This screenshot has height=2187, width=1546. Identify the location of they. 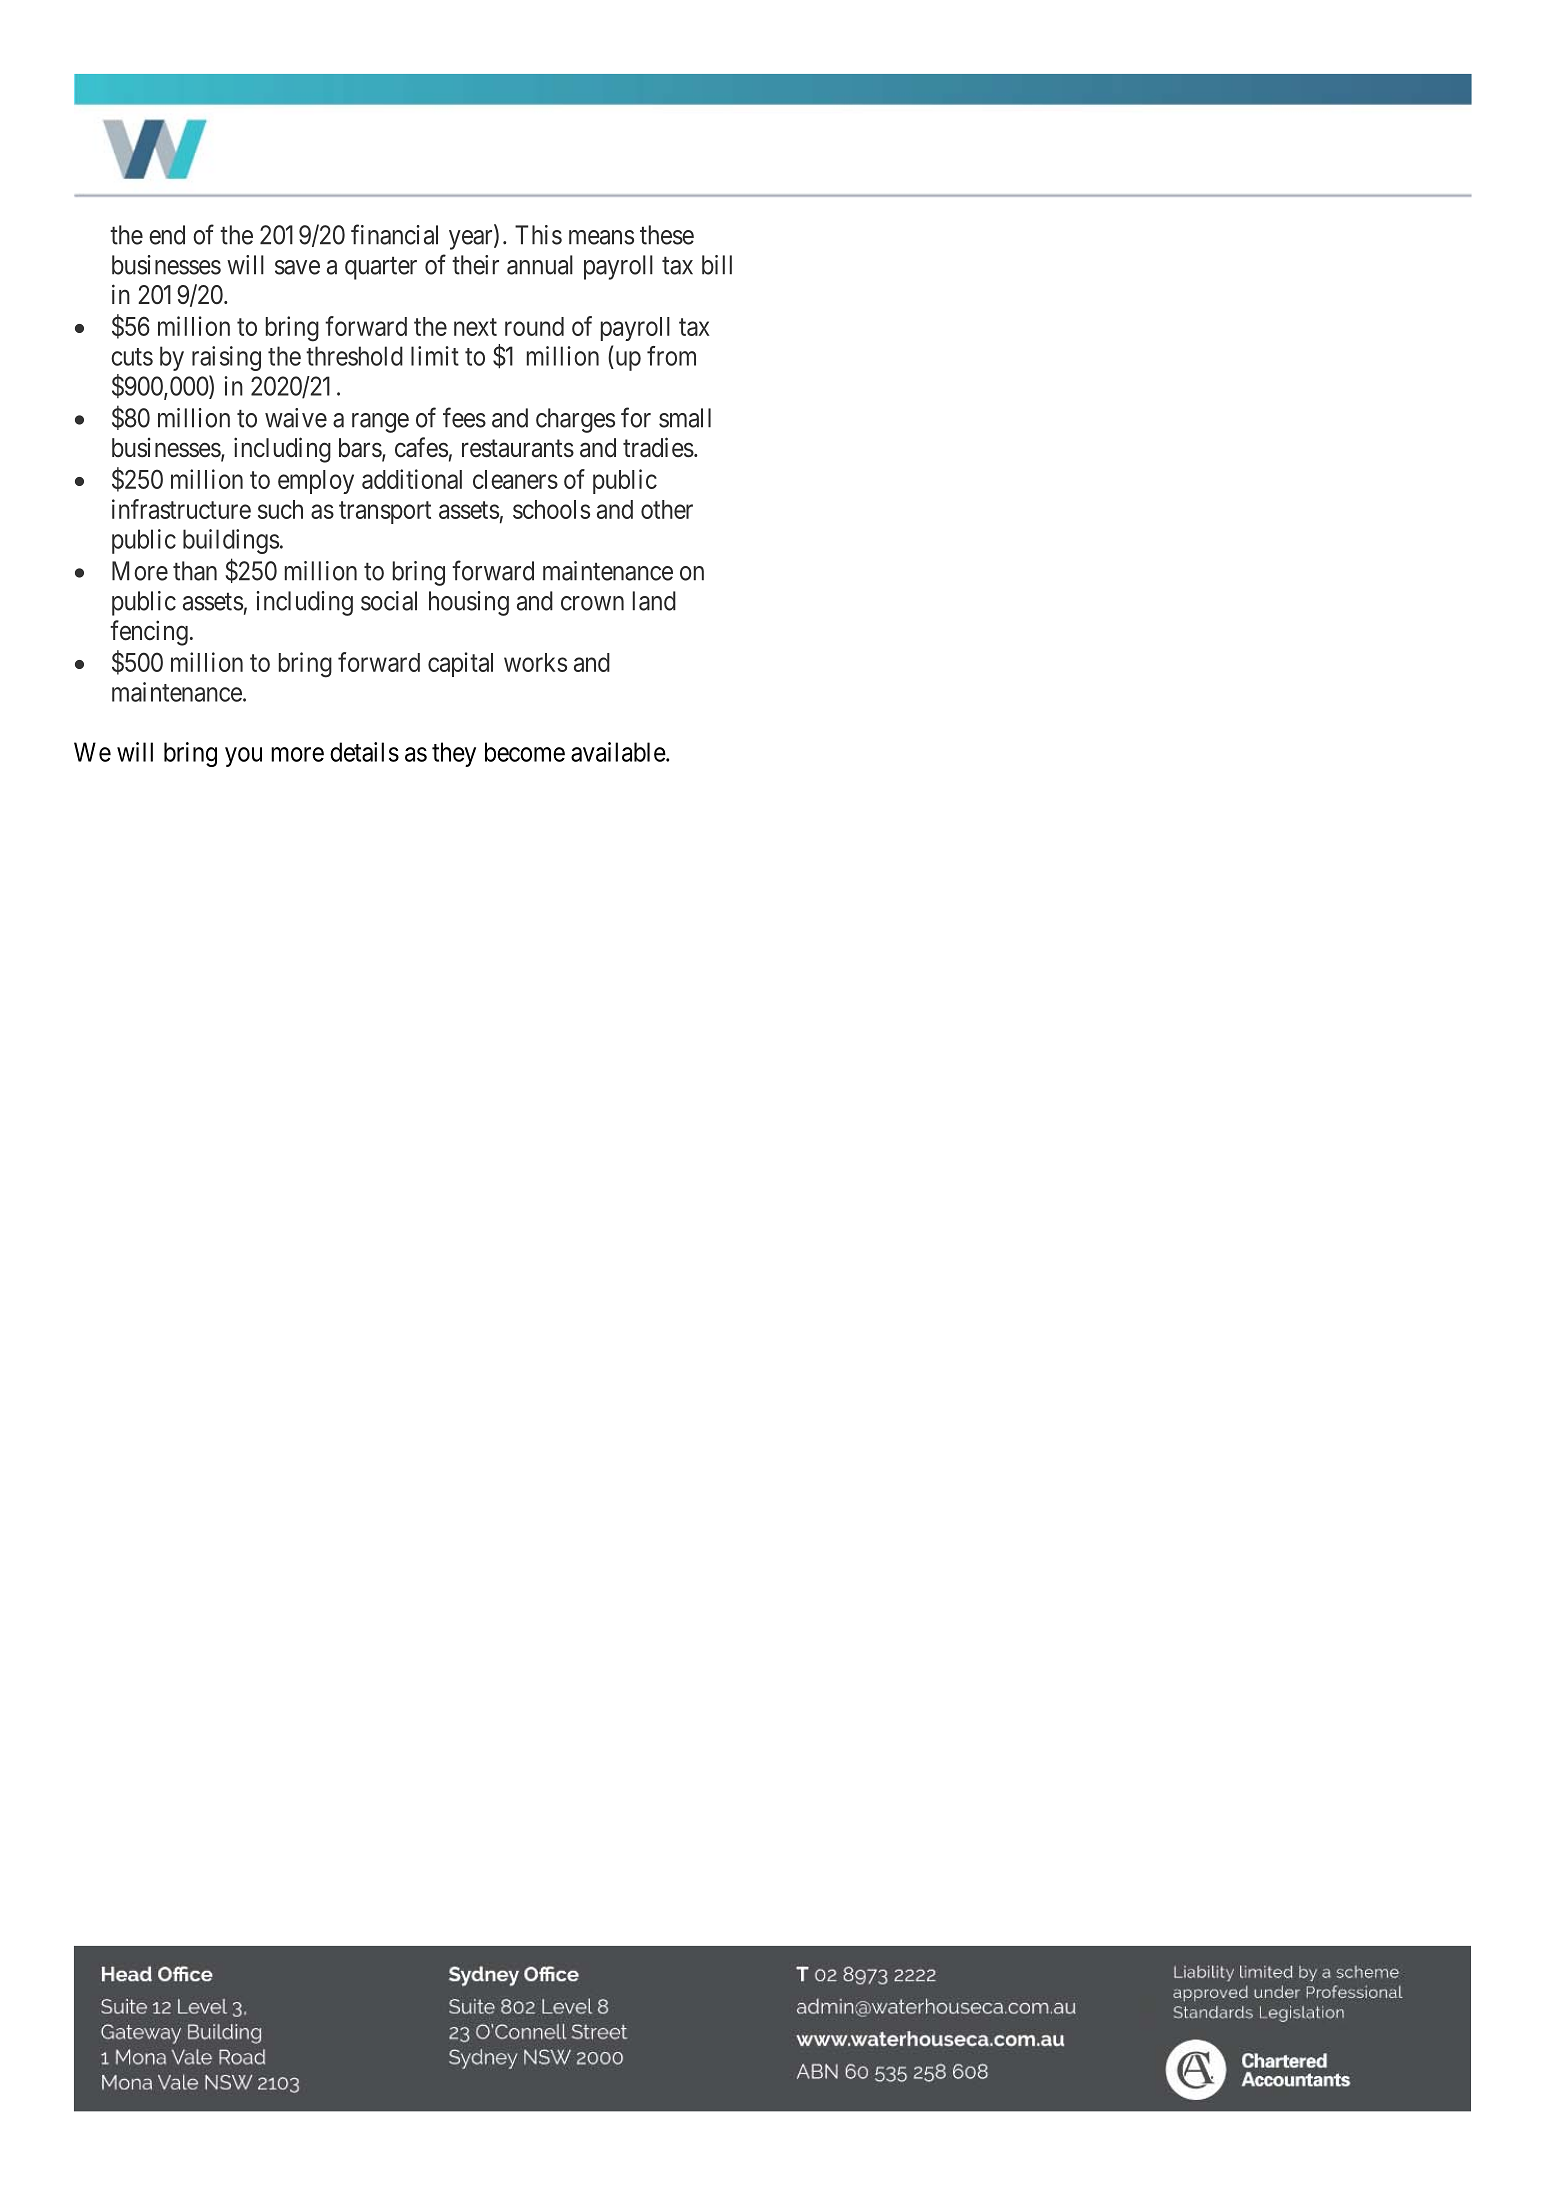
(454, 754).
